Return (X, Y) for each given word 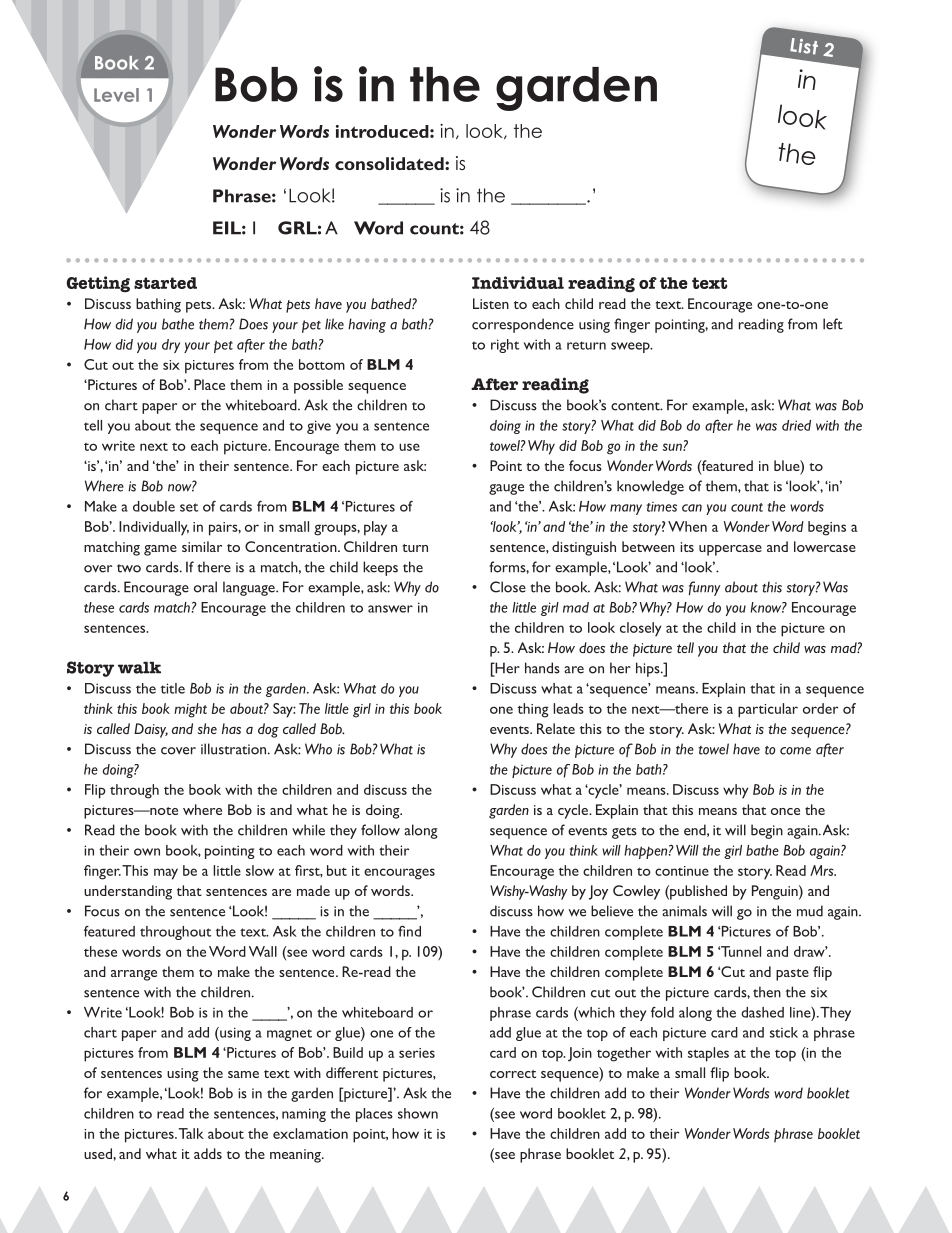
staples (708, 1054)
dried (796, 425)
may (166, 874)
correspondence (523, 325)
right (505, 346)
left (833, 324)
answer (390, 609)
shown (418, 1113)
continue (682, 871)
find (409, 931)
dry (171, 346)
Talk (191, 1133)
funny (704, 588)
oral (205, 587)
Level (116, 95)
